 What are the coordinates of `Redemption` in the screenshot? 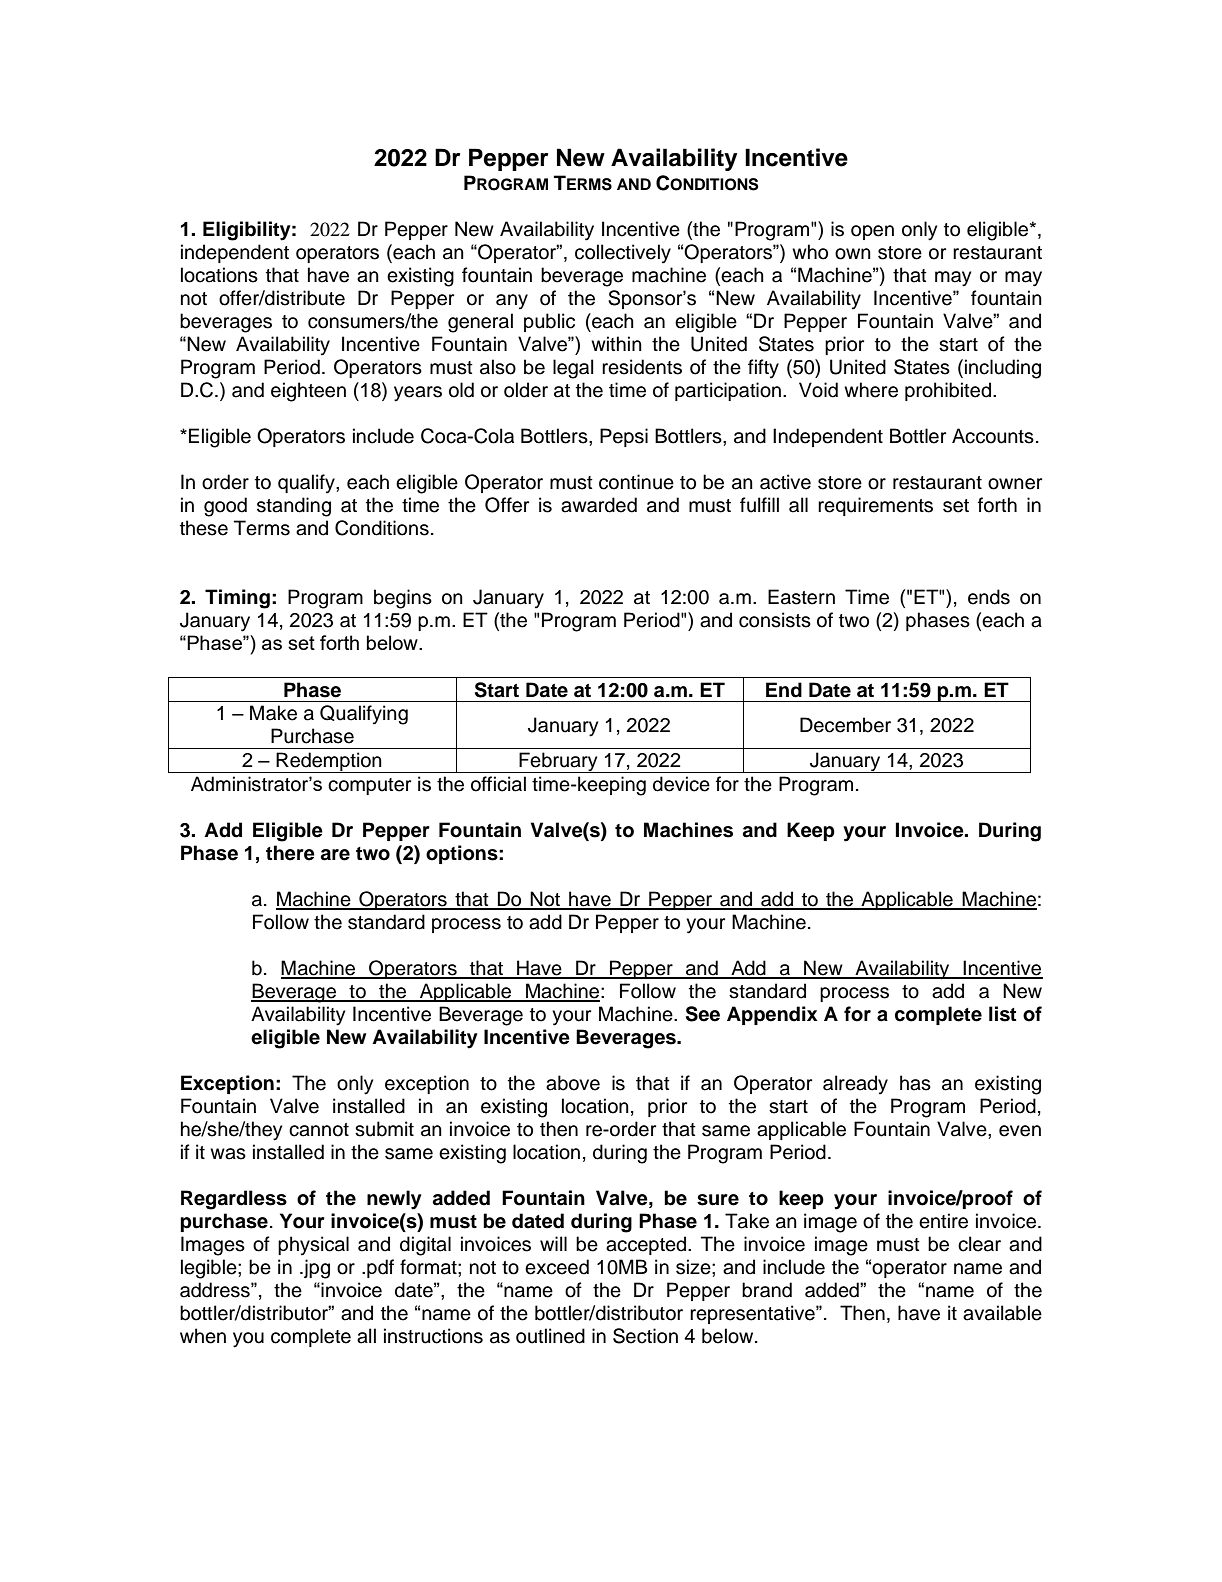 It's located at (329, 762).
